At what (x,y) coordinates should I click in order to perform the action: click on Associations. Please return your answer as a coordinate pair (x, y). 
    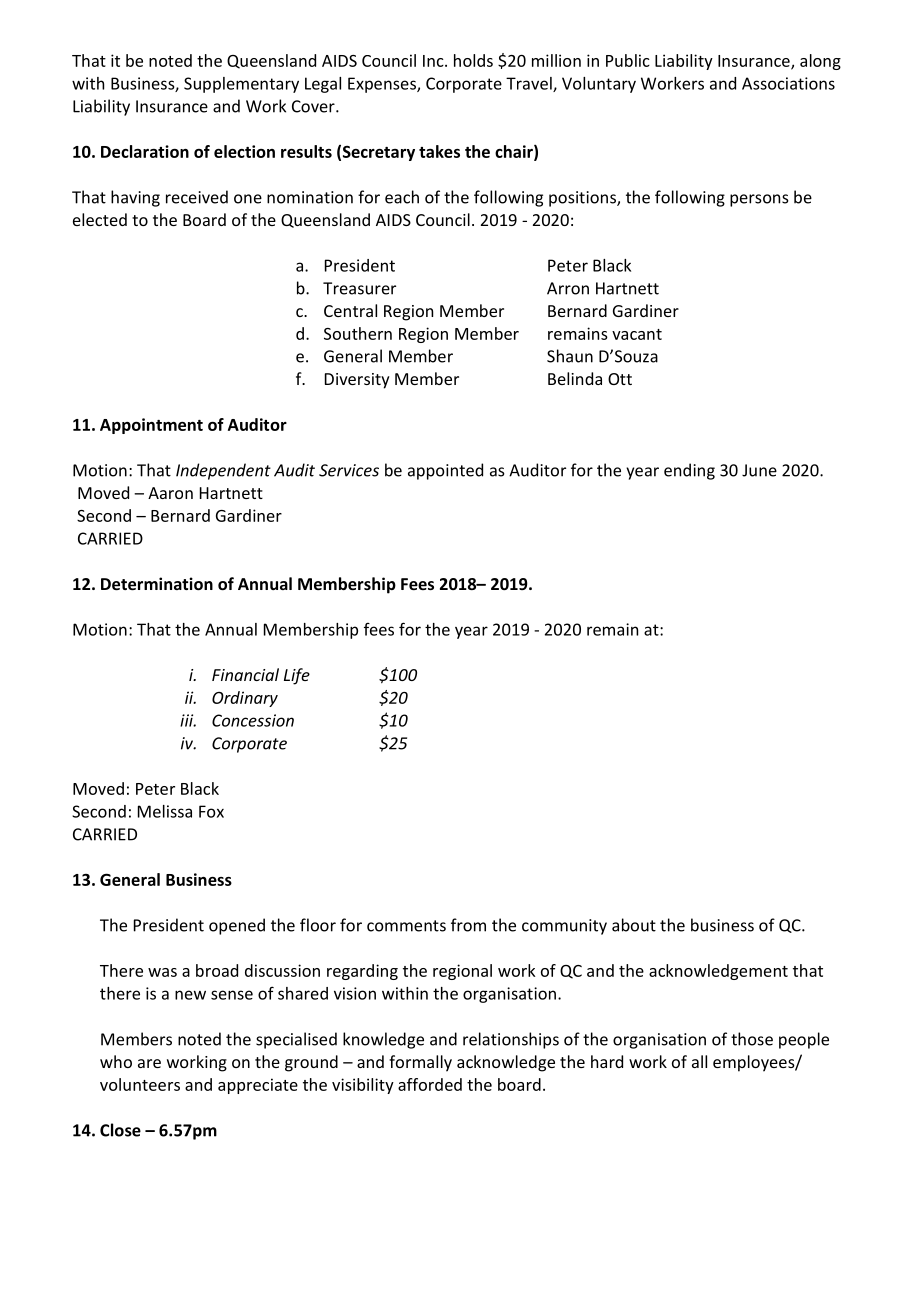
    Looking at the image, I should click on (788, 83).
